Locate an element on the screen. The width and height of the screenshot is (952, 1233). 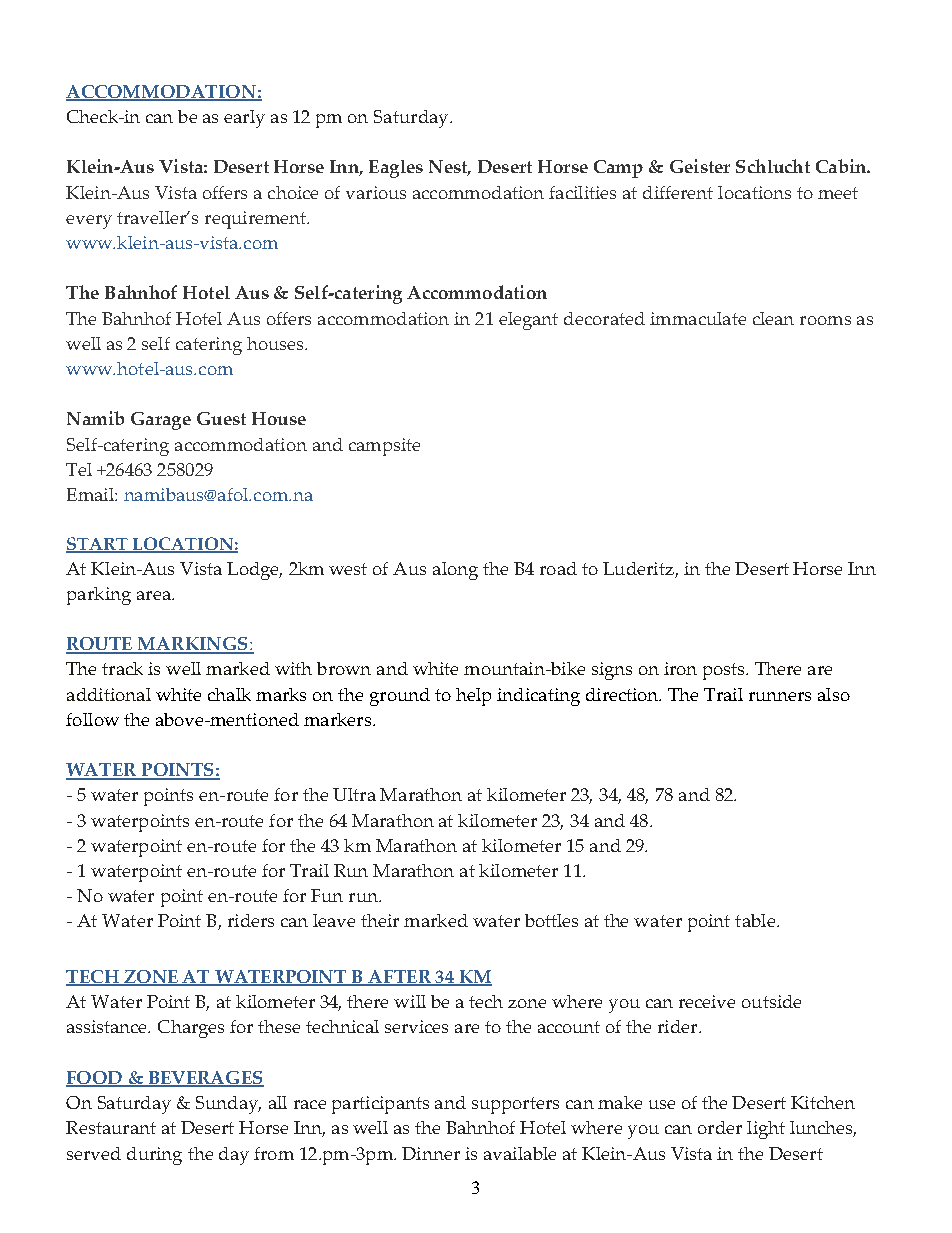
early is located at coordinates (244, 119).
